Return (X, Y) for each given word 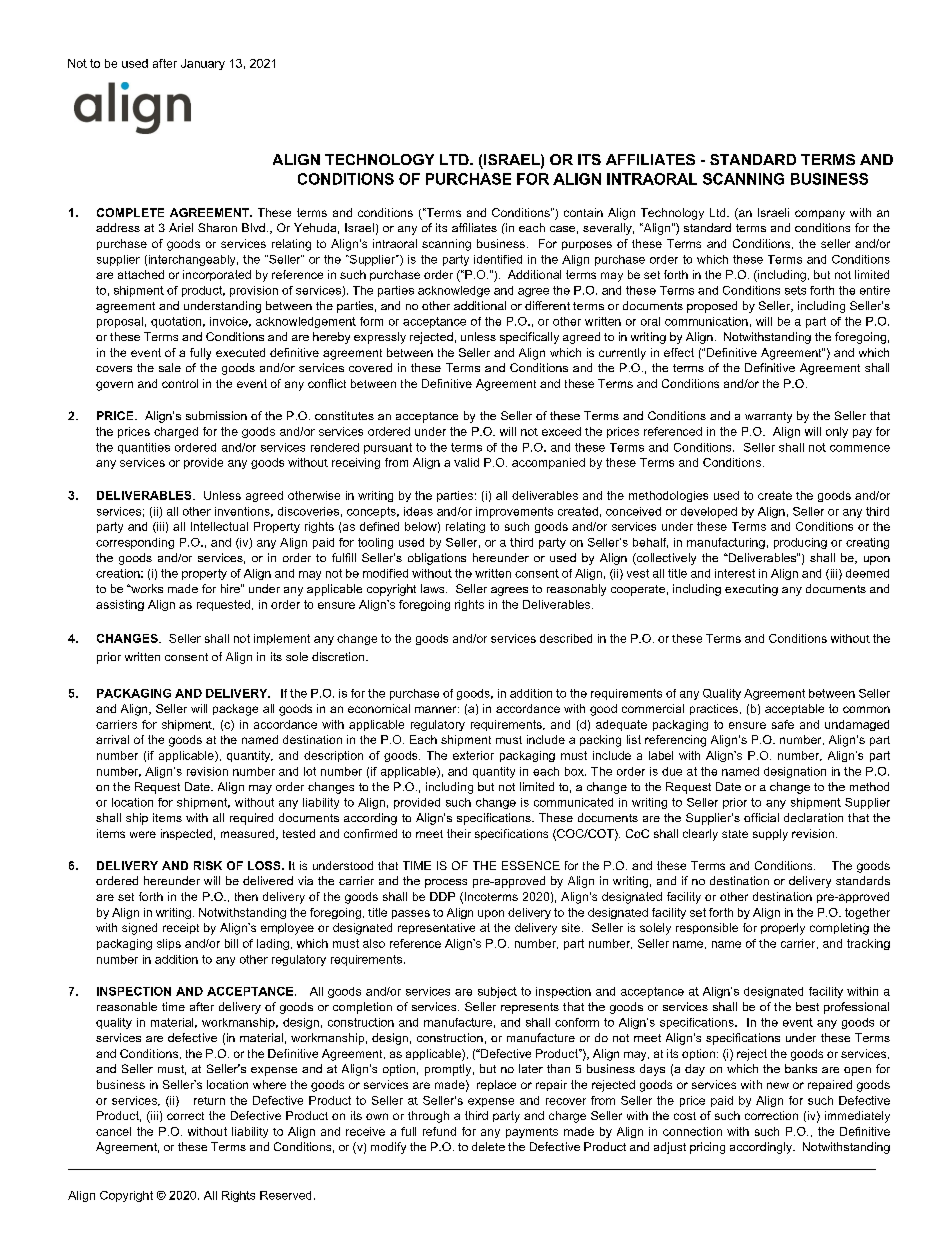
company (820, 215)
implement (282, 639)
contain (583, 212)
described (566, 638)
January (203, 64)
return (209, 1101)
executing (751, 590)
